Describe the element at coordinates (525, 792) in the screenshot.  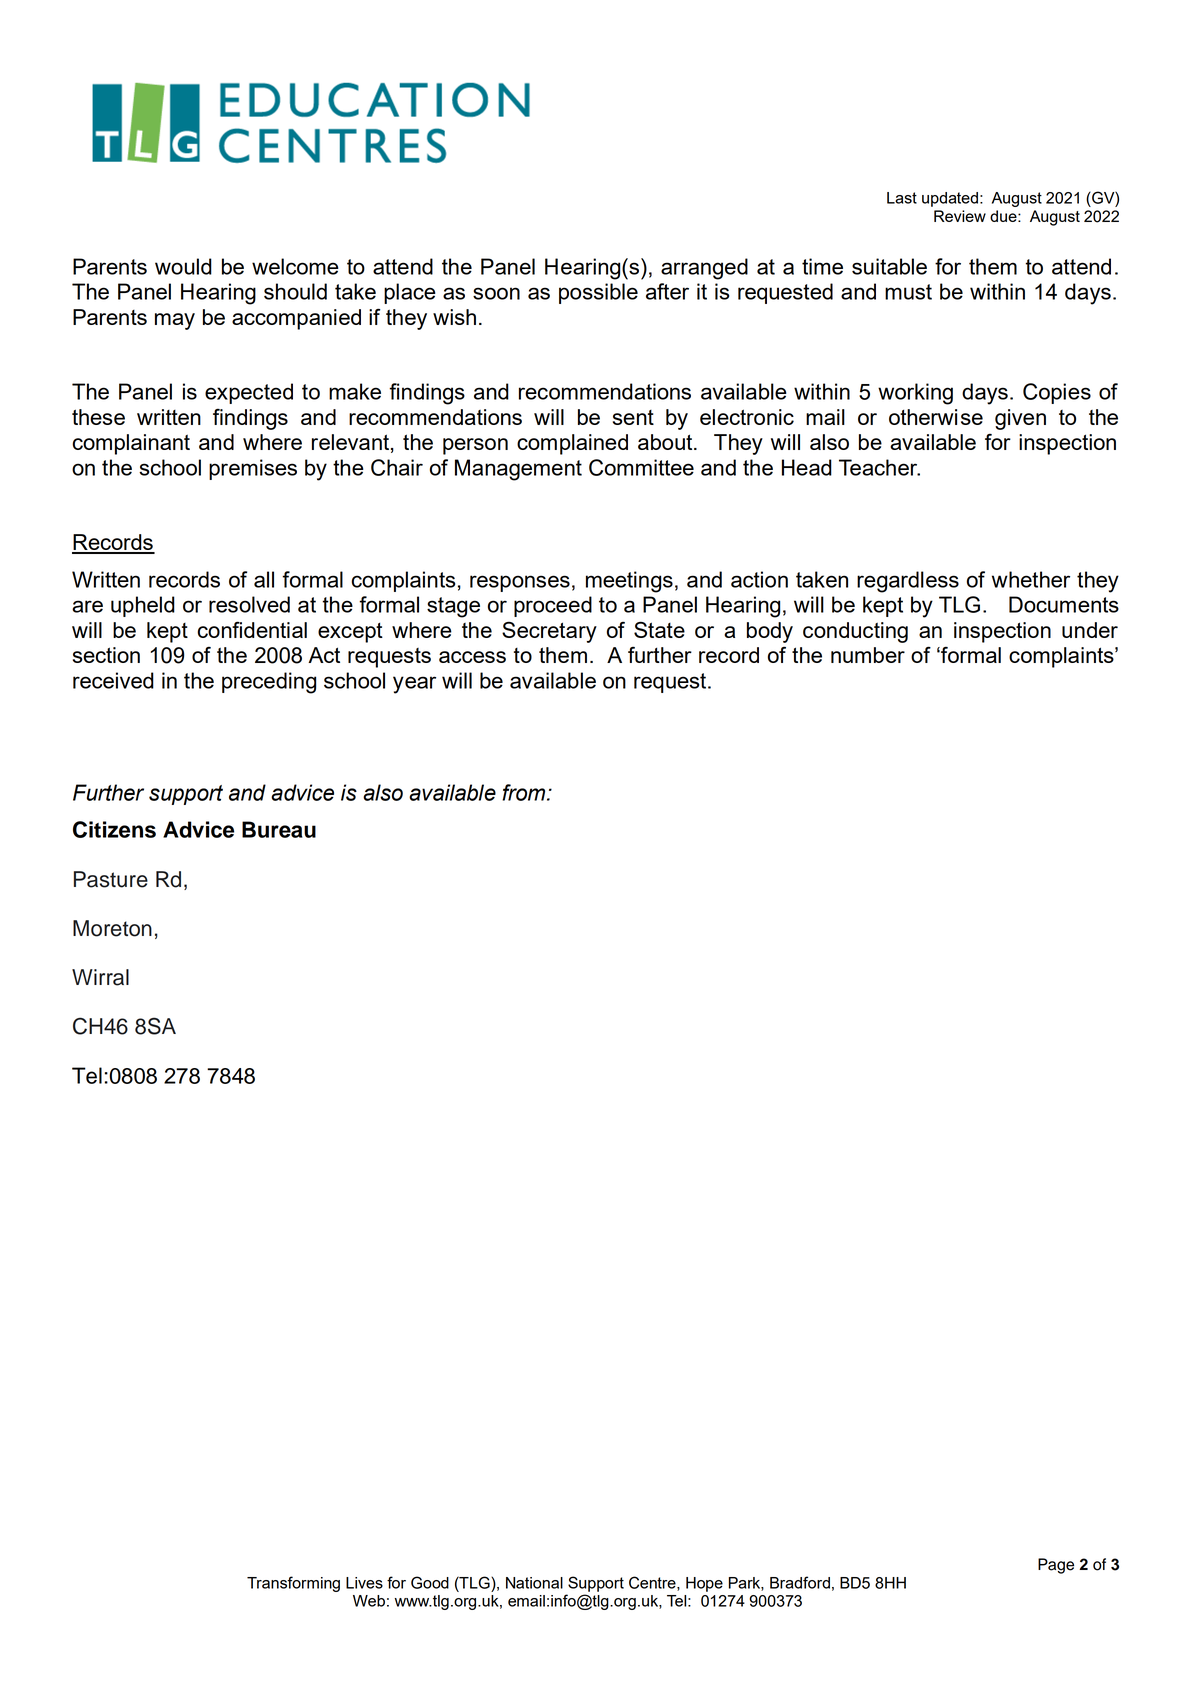
I see `from` at that location.
